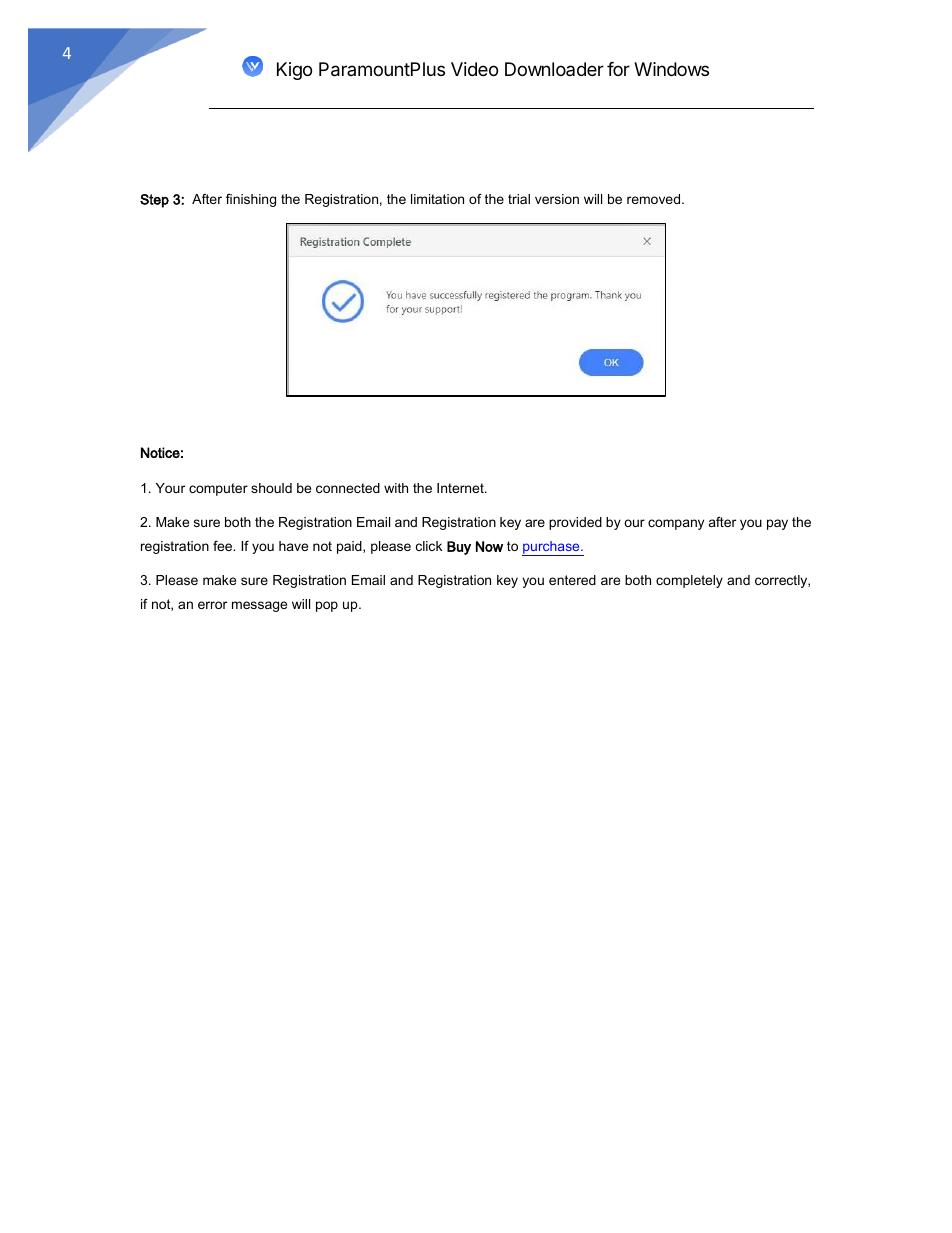  What do you see at coordinates (218, 489) in the screenshot?
I see `computer` at bounding box center [218, 489].
